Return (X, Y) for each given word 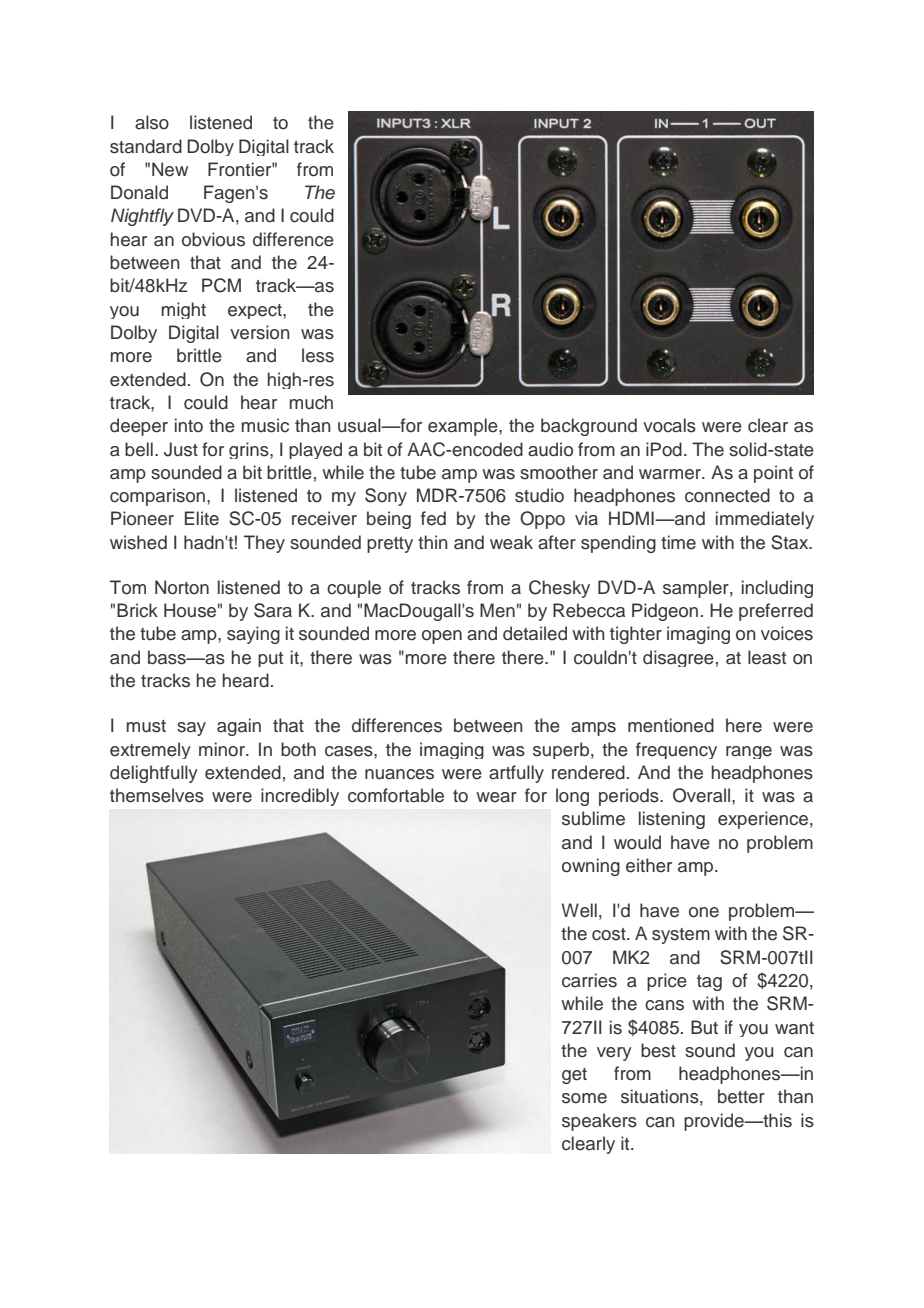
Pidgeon (665, 612)
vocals (669, 425)
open (442, 637)
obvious (213, 239)
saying (253, 635)
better (741, 1096)
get (574, 1076)
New (170, 169)
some (584, 1098)
